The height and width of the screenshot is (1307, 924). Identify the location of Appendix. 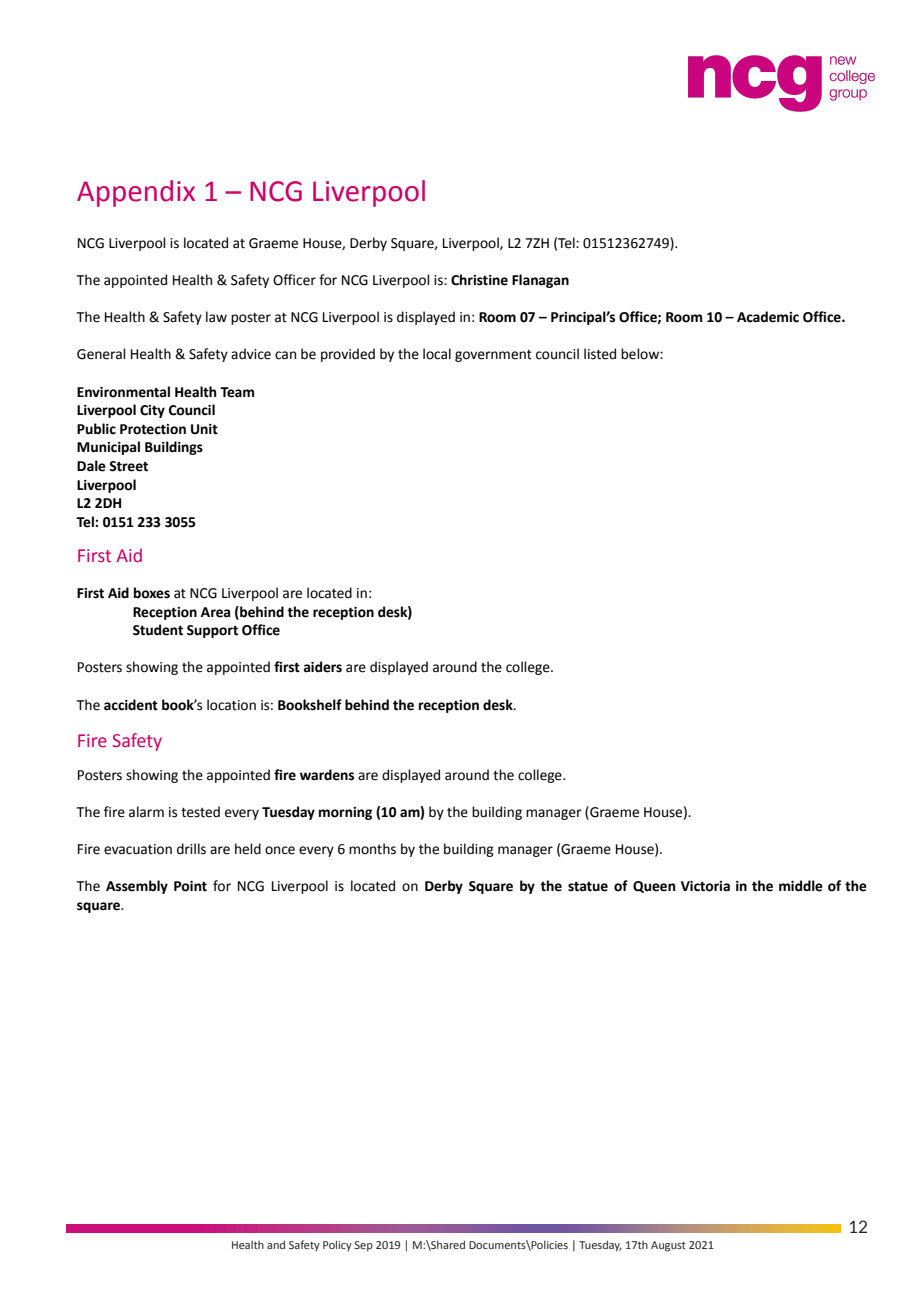
(136, 193).
